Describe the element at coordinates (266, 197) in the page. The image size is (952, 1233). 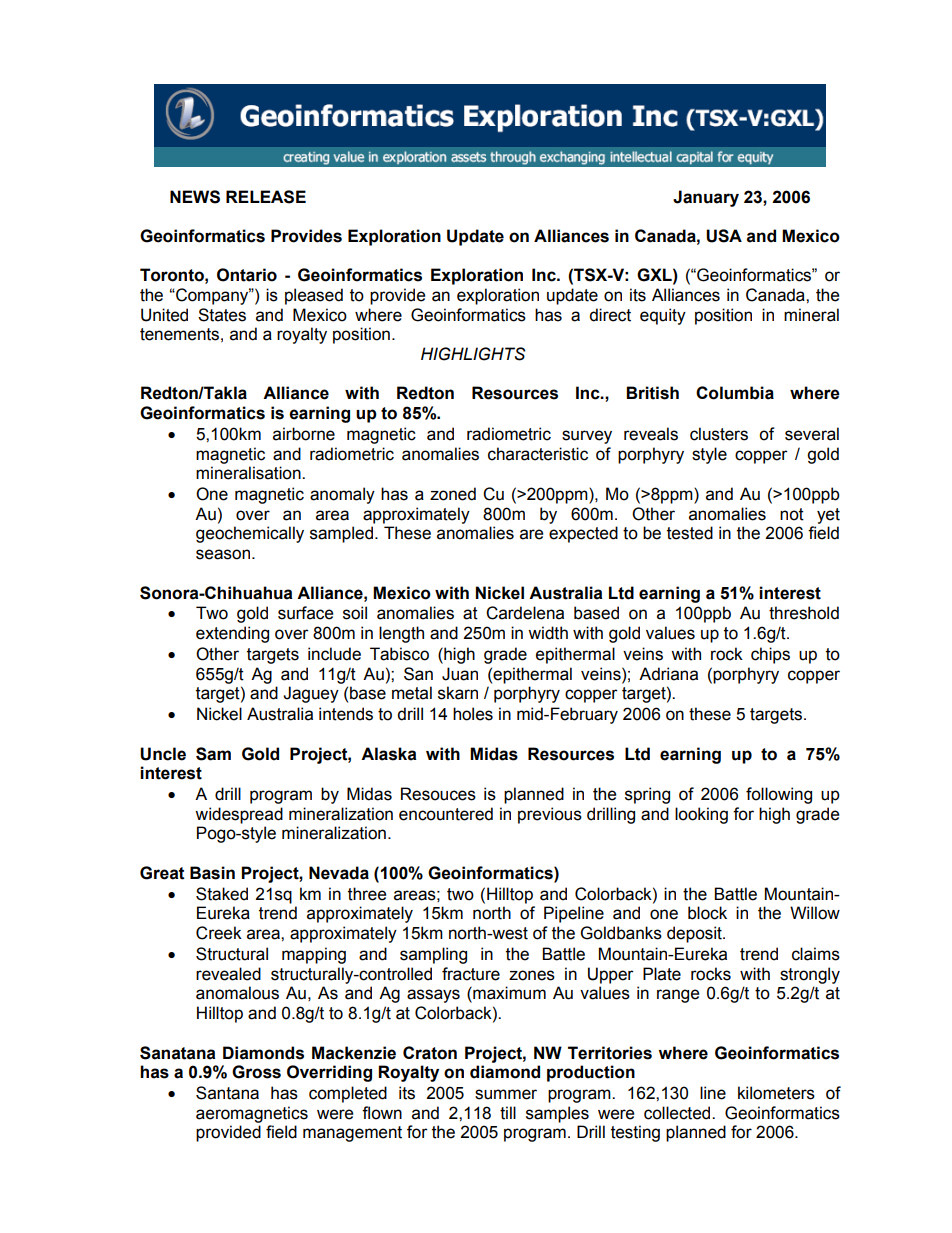
I see `RELEASE` at that location.
